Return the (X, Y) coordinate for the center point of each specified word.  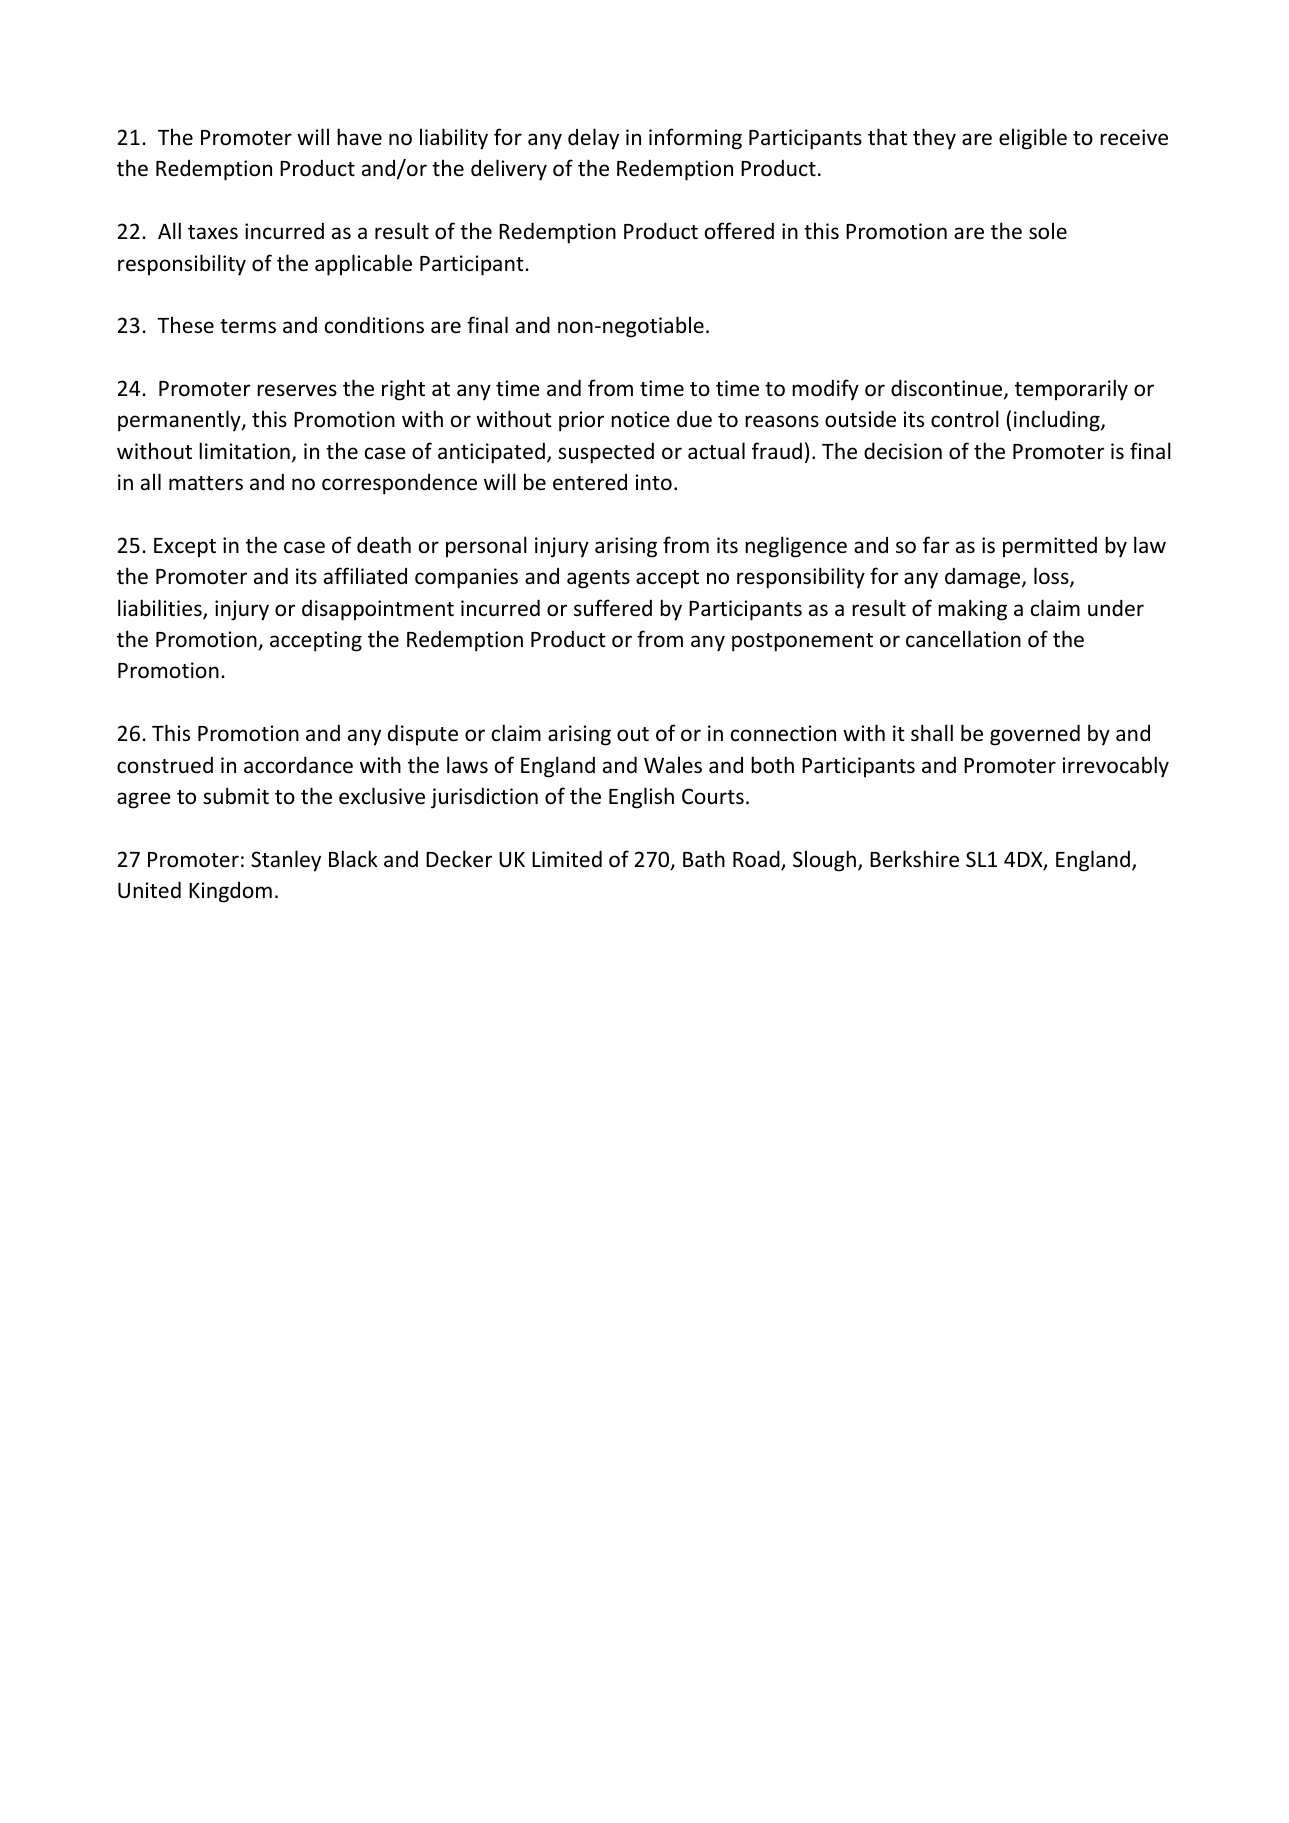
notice (640, 419)
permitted (1050, 547)
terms (248, 326)
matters (206, 483)
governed (1035, 735)
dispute (423, 734)
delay (593, 139)
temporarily (1071, 390)
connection (783, 733)
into (654, 482)
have (359, 136)
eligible (1033, 139)
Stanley (286, 861)
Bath (704, 858)
